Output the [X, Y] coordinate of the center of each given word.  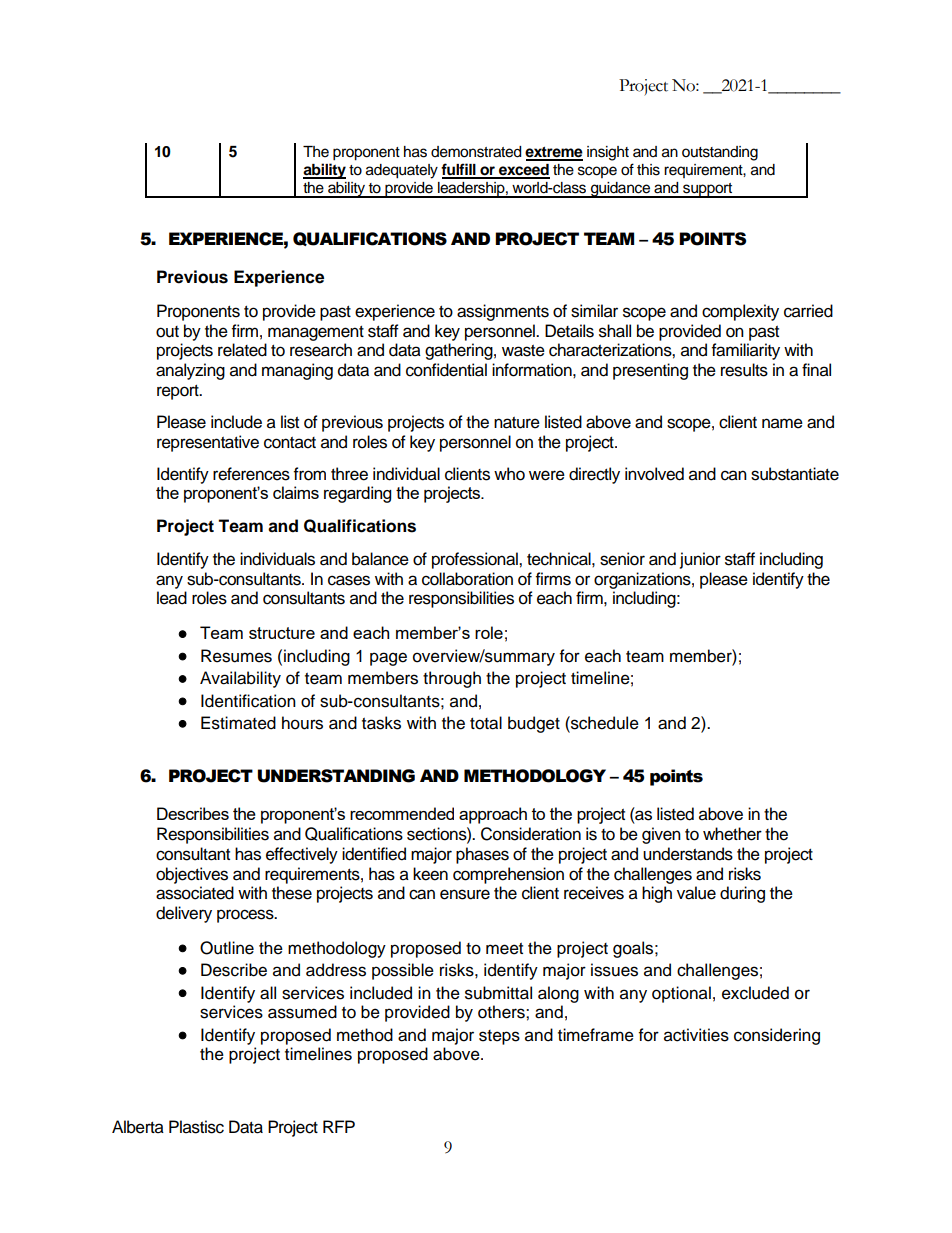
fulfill [459, 170]
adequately [402, 171]
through [452, 679]
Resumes [236, 656]
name [782, 423]
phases [482, 855]
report [179, 392]
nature [517, 423]
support [708, 190]
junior [700, 560]
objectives [192, 875]
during [742, 894]
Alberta [138, 1127]
